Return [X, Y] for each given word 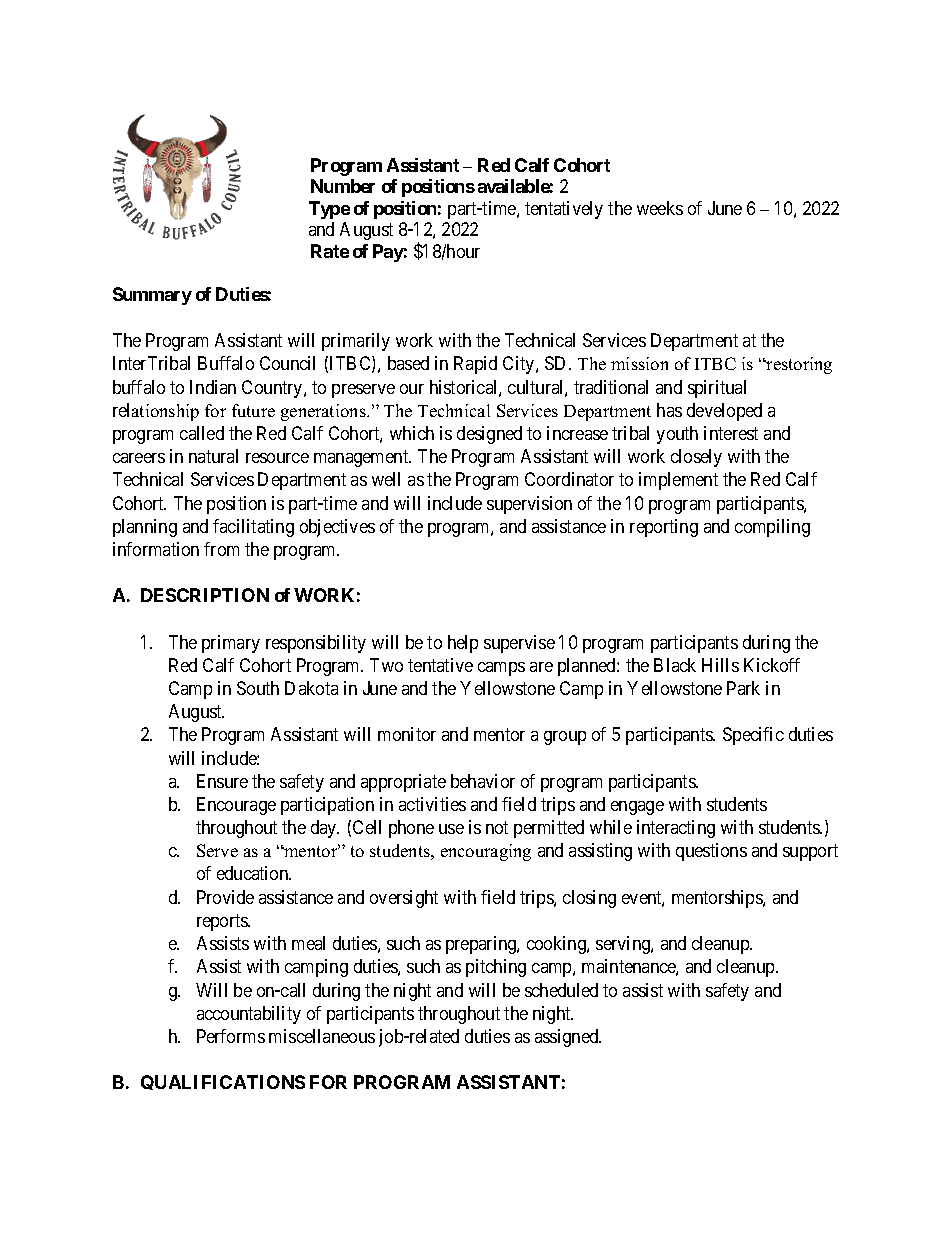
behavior [483, 781]
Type [329, 210]
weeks [660, 208]
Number [343, 186]
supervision [529, 505]
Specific [753, 736]
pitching [496, 968]
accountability [249, 1015]
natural [213, 456]
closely [696, 458]
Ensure [222, 781]
